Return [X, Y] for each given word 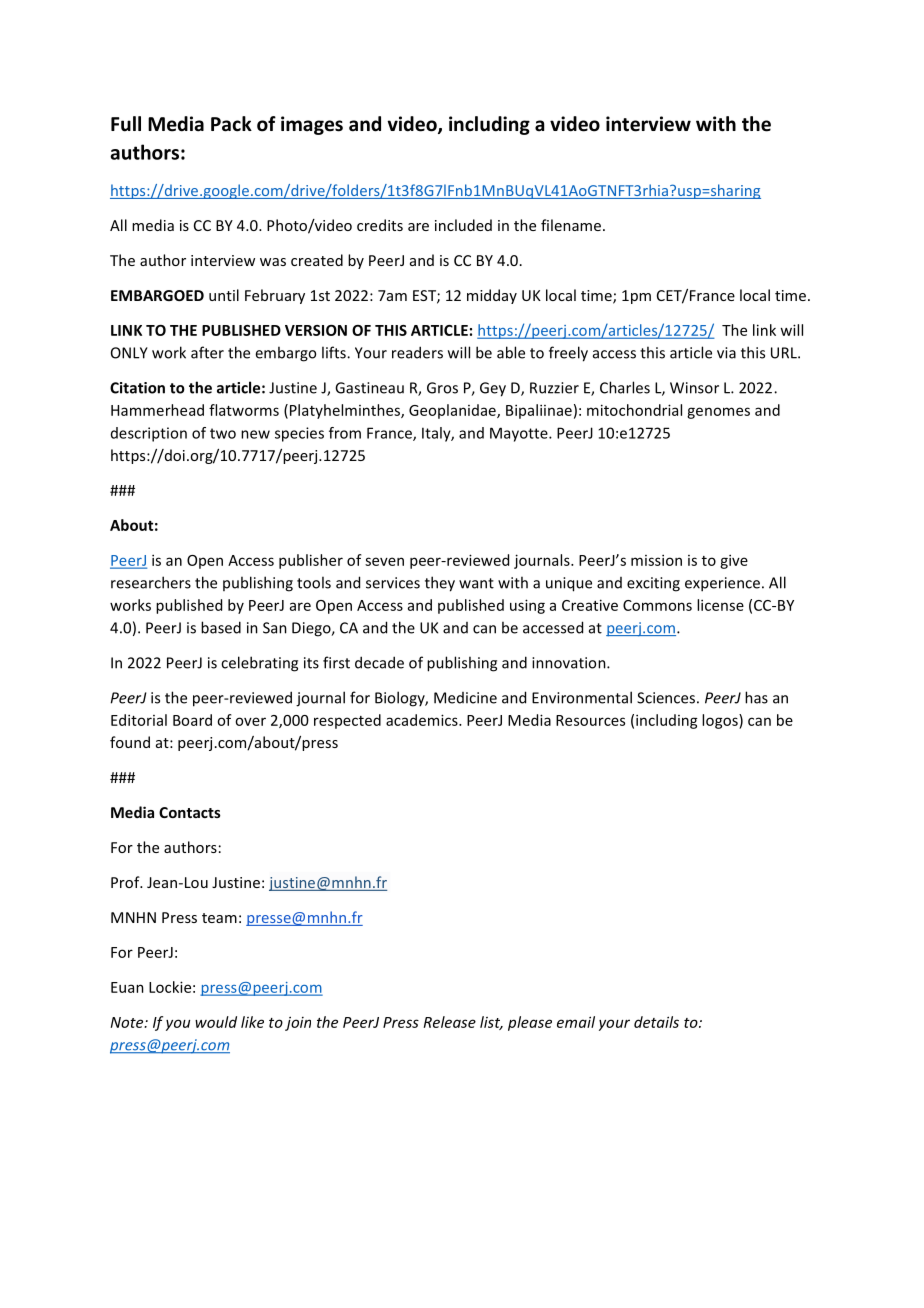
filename [572, 225]
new [255, 434]
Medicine [465, 698]
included [463, 225]
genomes [718, 413]
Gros [442, 388]
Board [192, 720]
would [216, 1022]
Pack [231, 124]
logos [721, 721]
